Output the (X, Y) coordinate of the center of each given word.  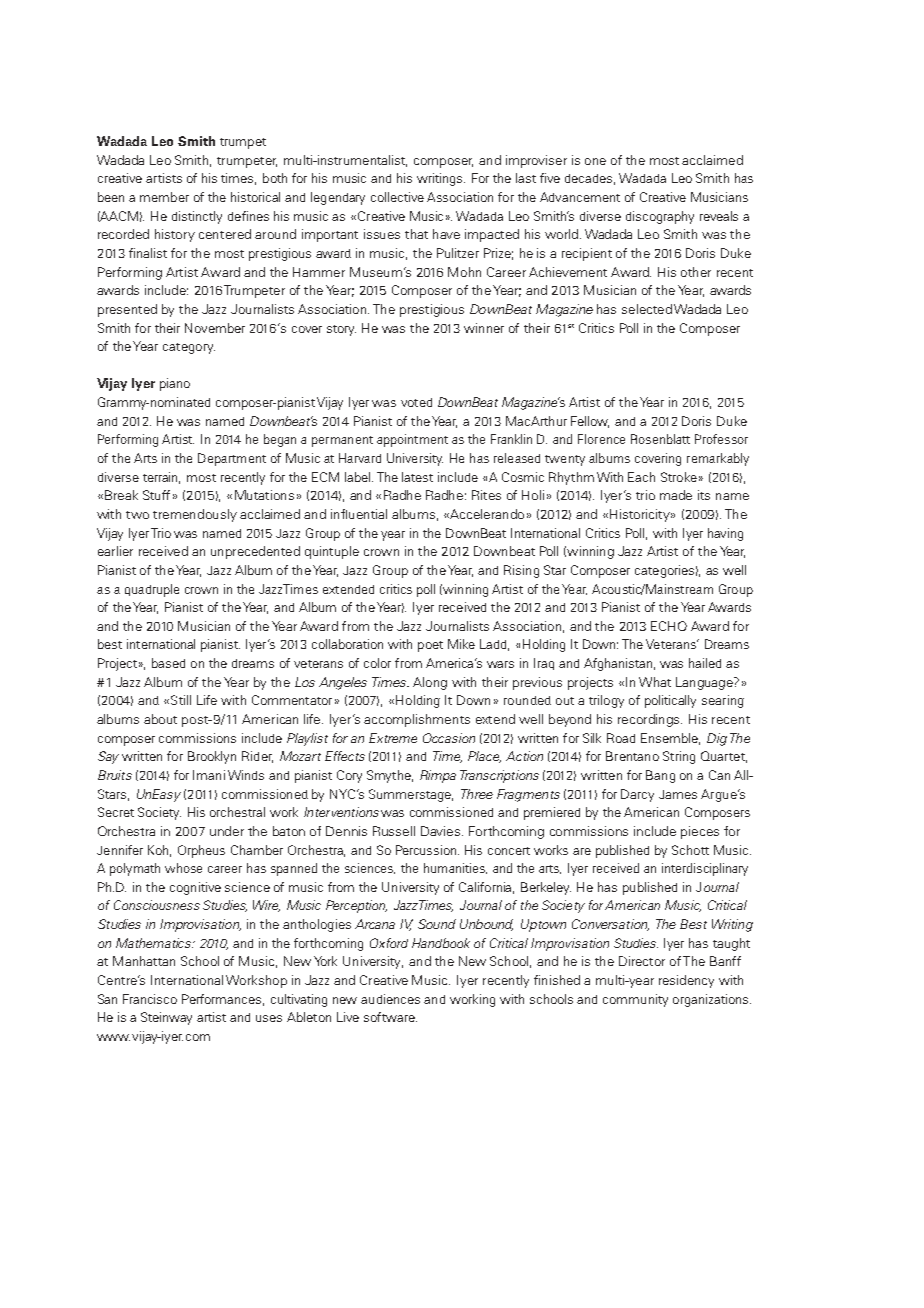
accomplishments (417, 720)
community (635, 1000)
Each (641, 477)
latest (417, 477)
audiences (390, 999)
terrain (161, 478)
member (164, 197)
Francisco (150, 999)
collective (397, 197)
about (160, 719)
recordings (650, 720)
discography (660, 217)
